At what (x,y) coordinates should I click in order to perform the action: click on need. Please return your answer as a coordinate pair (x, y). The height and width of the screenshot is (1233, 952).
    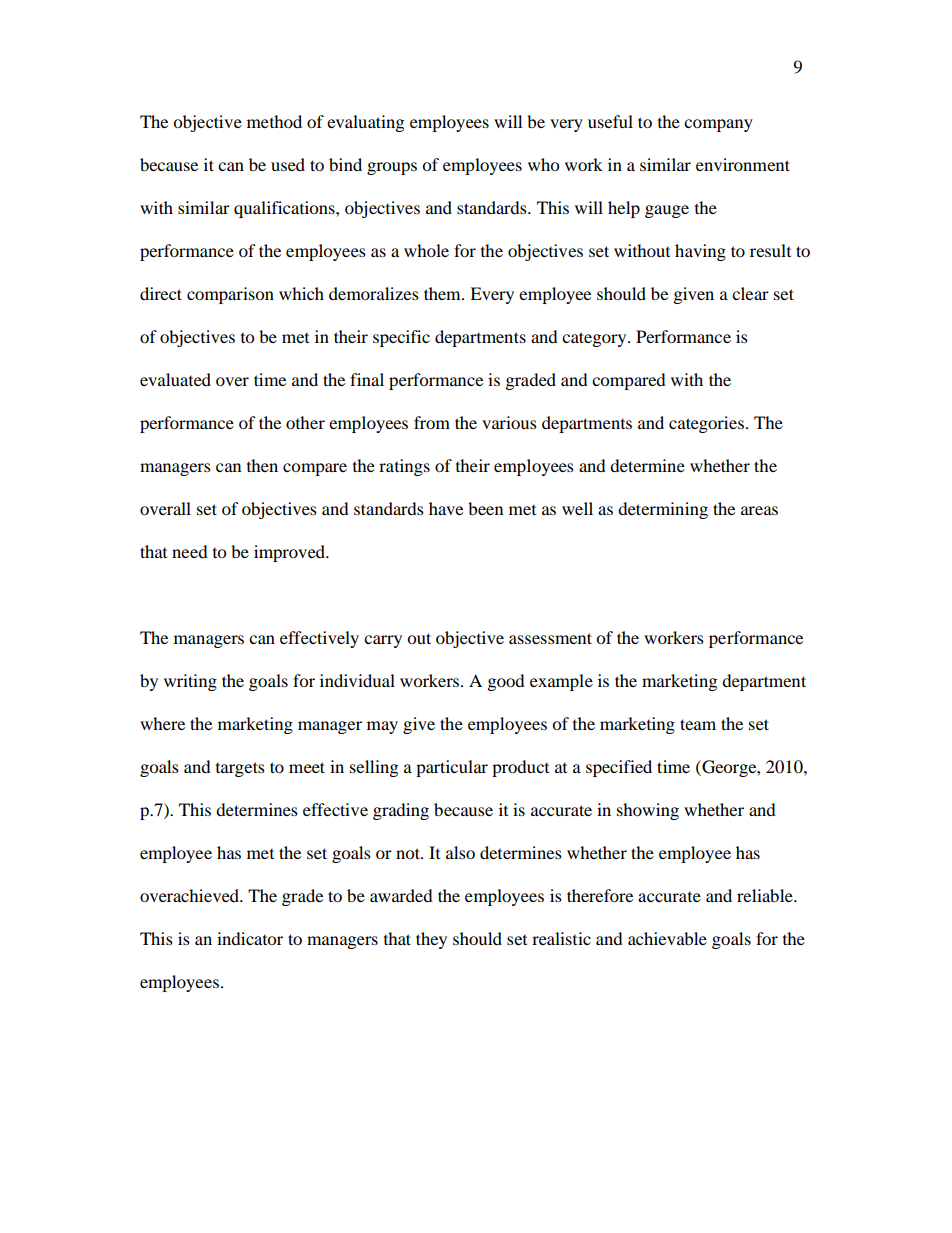
    Looking at the image, I should click on (190, 551).
